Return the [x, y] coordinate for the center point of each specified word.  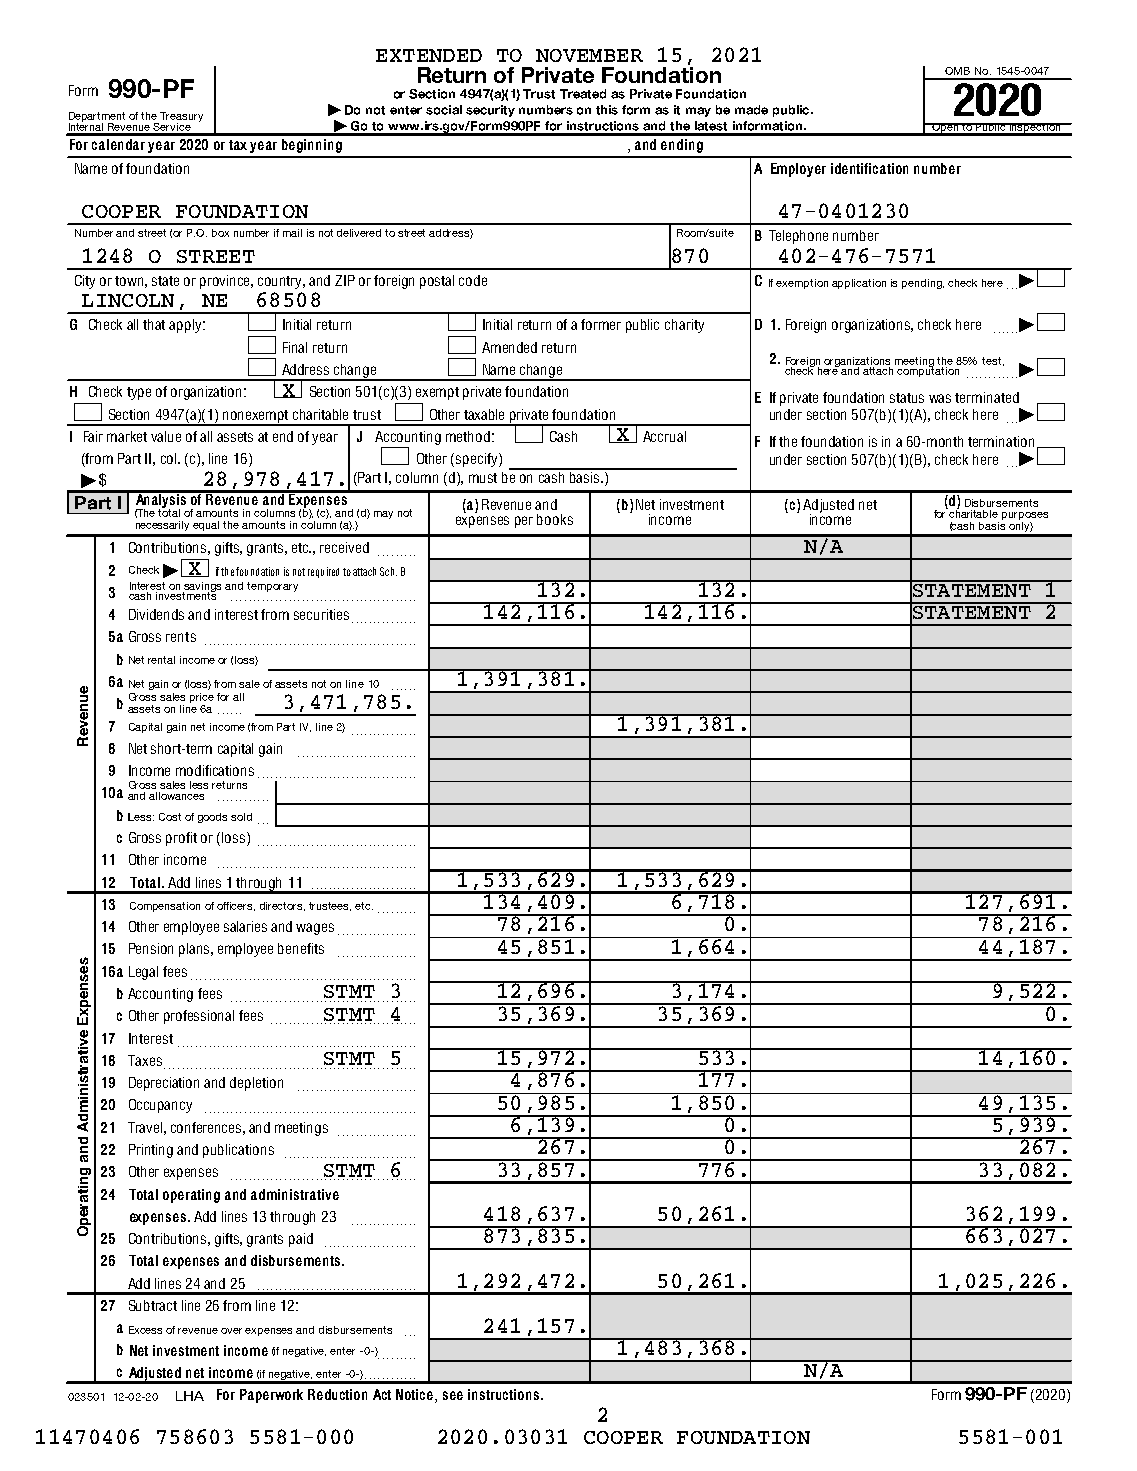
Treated [583, 94]
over [231, 1331]
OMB [957, 71]
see [453, 1395]
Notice [416, 1396]
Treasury [180, 118]
